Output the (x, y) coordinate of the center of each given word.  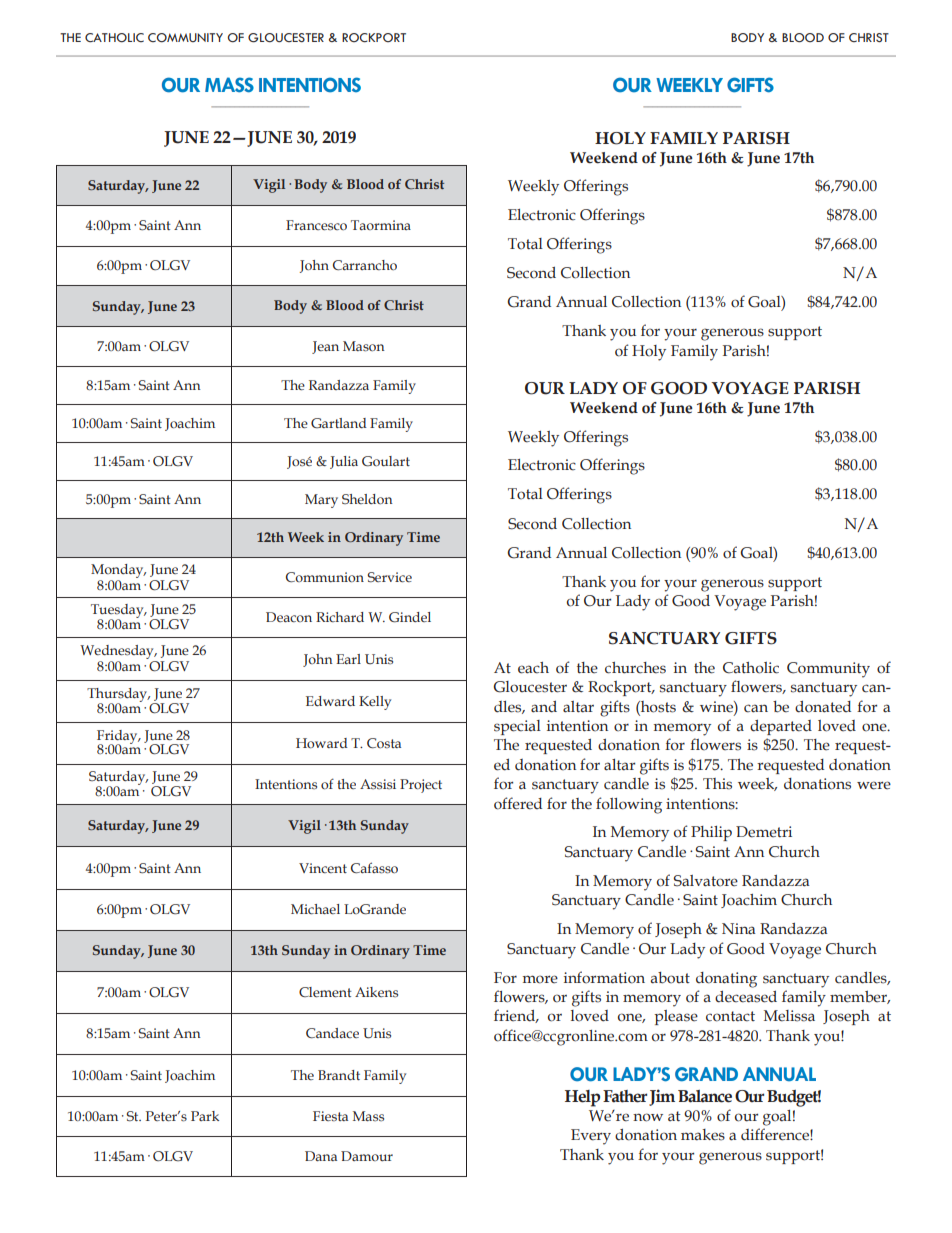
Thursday (118, 696)
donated (823, 707)
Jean (325, 347)
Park (205, 1116)
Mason (364, 346)
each (533, 668)
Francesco (316, 225)
